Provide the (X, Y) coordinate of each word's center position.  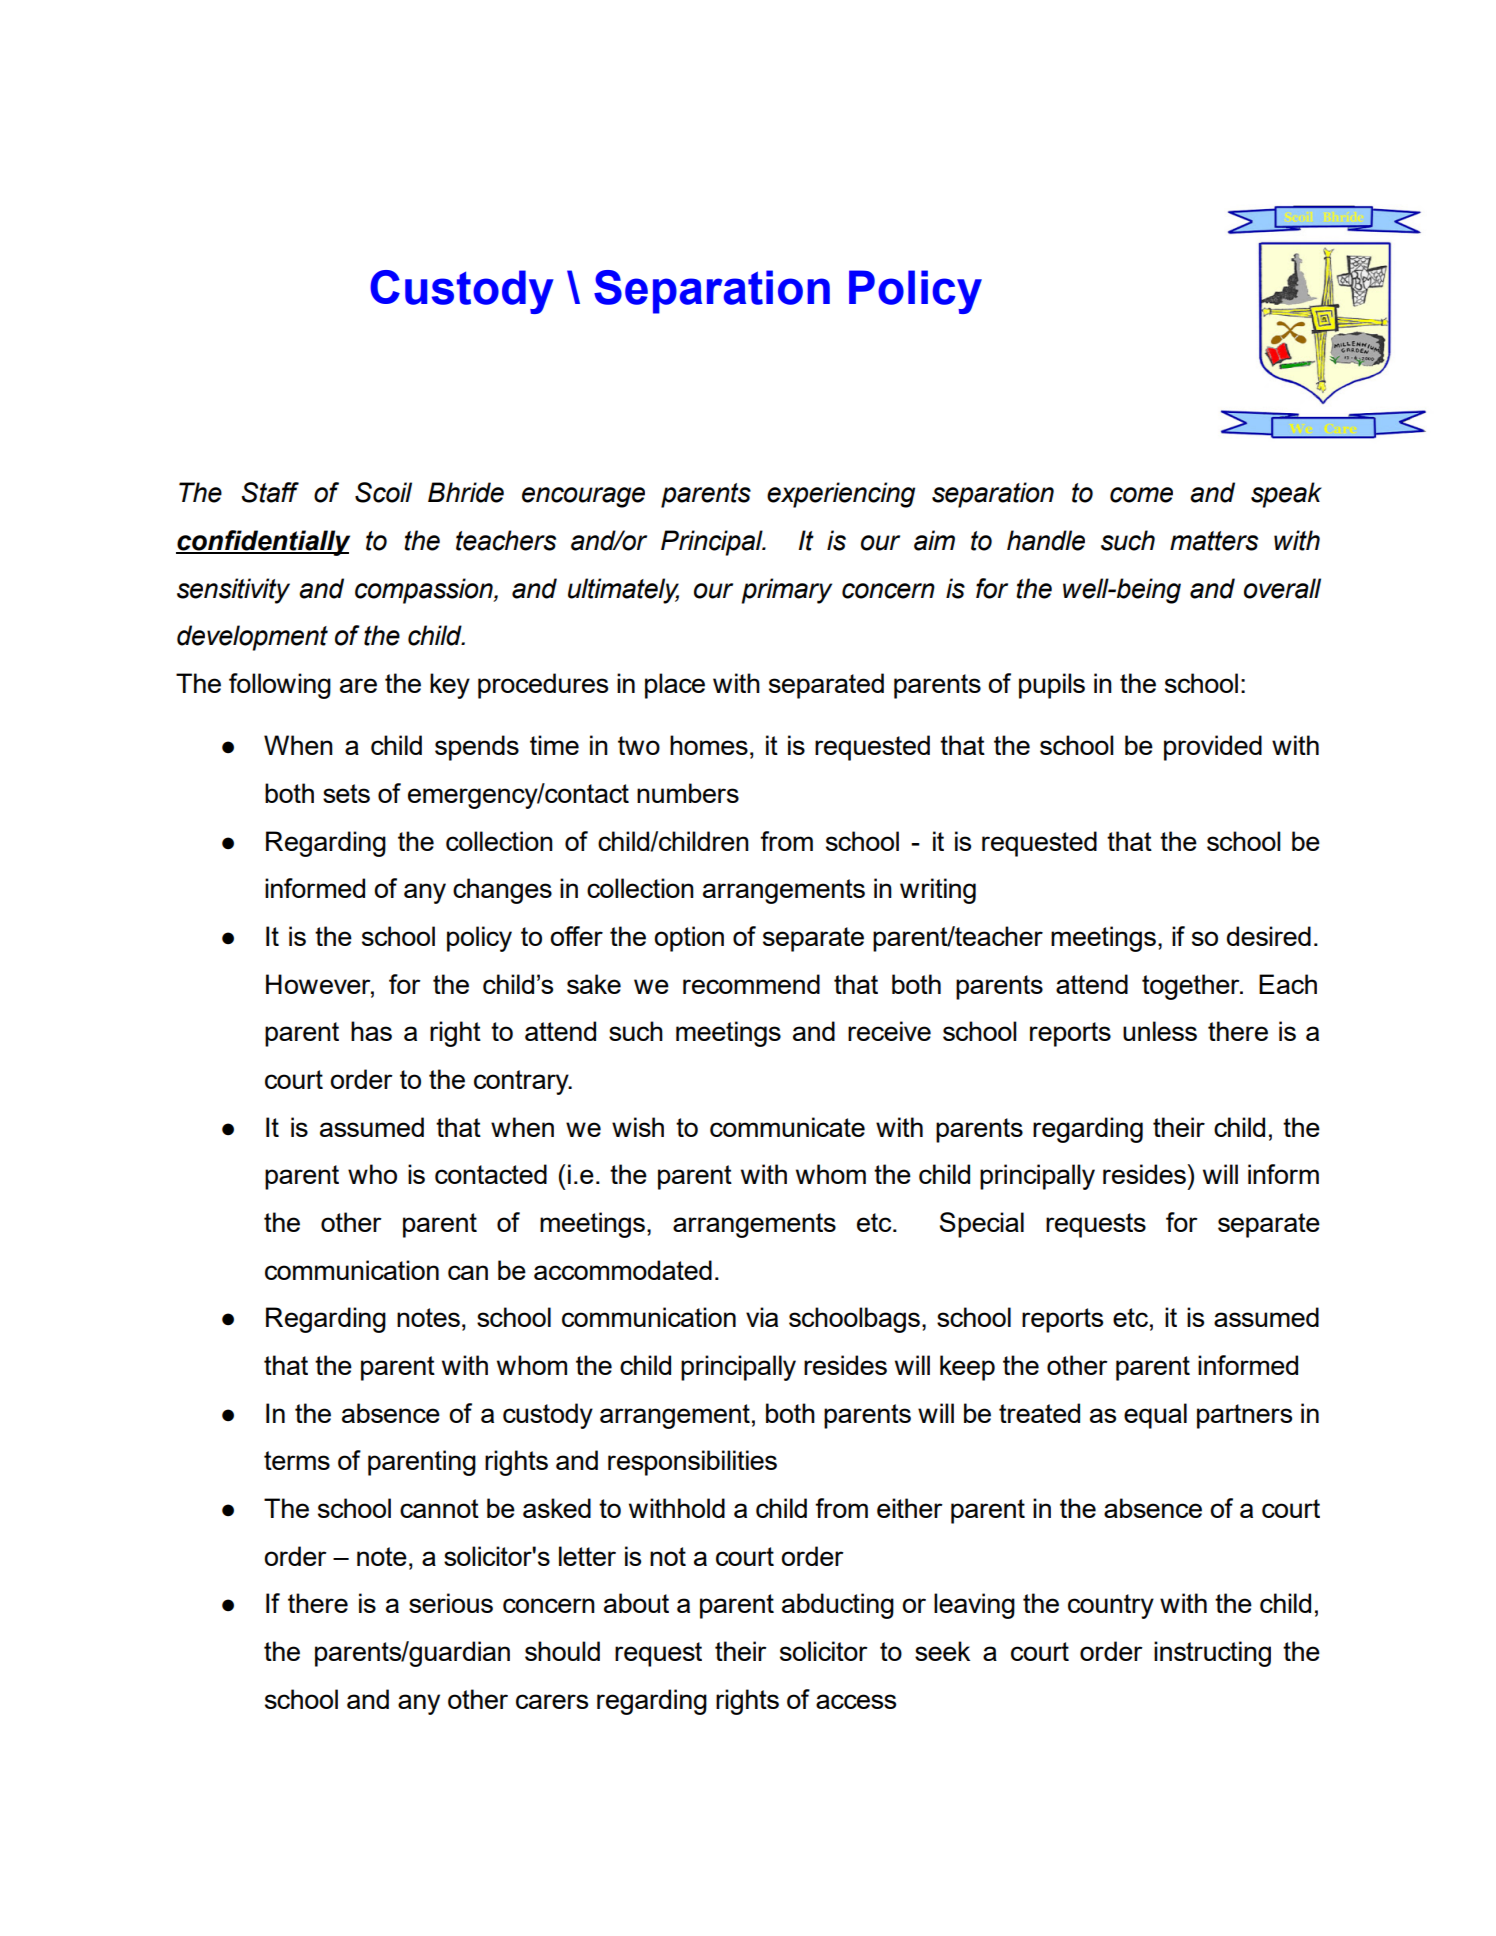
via (762, 1317)
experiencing (841, 495)
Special (982, 1225)
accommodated (623, 1270)
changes (502, 891)
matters (1214, 541)
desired (1269, 936)
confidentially (263, 543)
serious (451, 1603)
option (689, 939)
